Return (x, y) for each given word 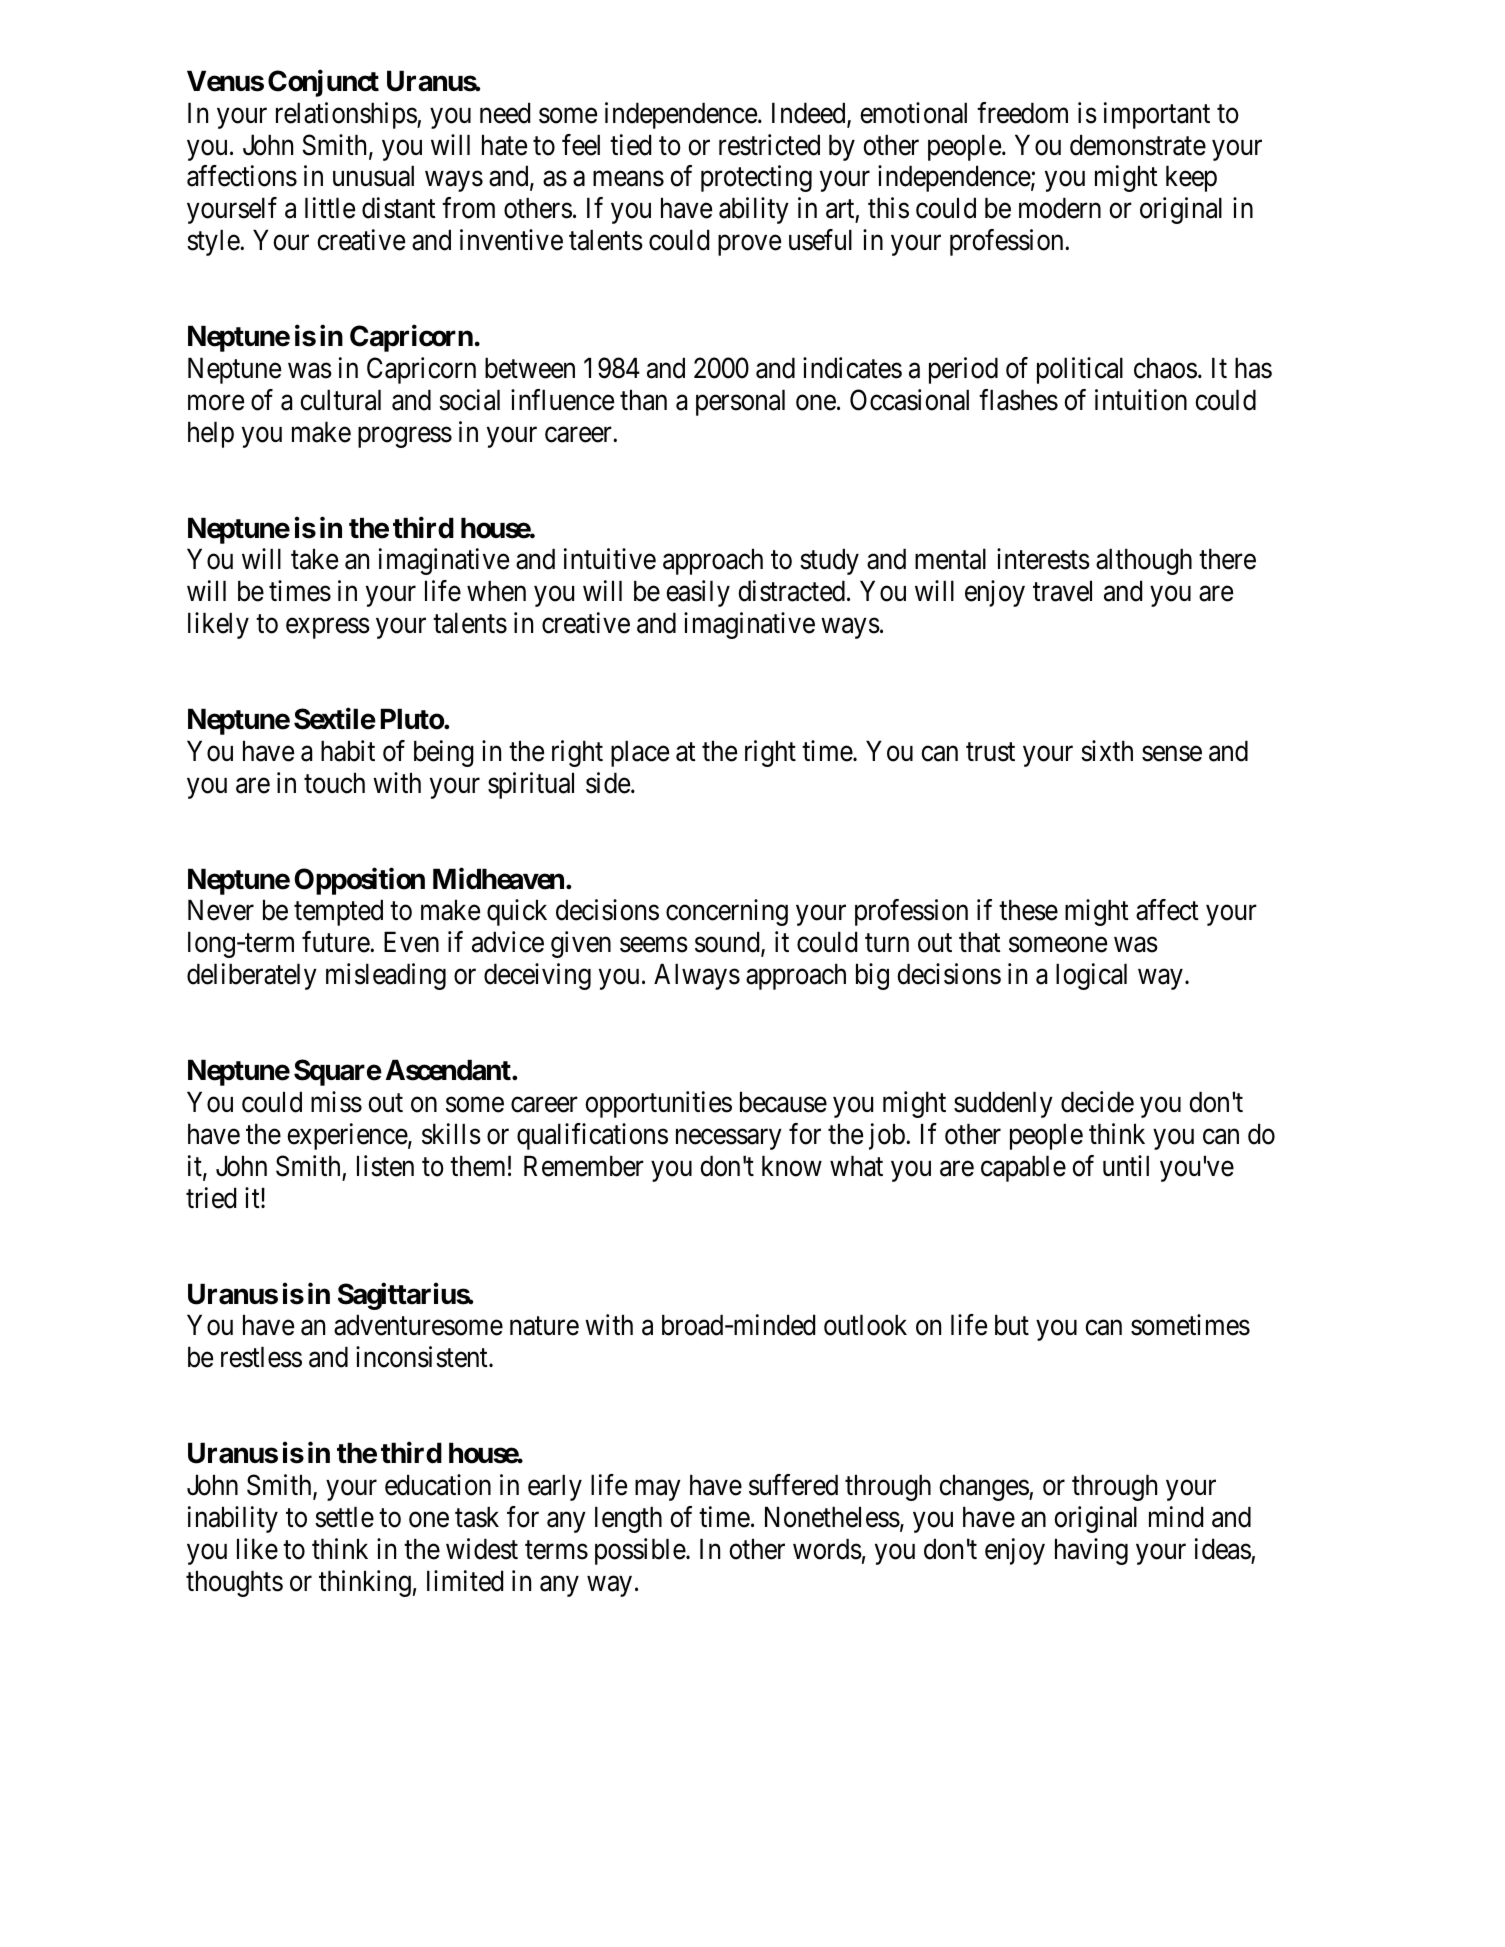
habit (348, 751)
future (336, 942)
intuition (1141, 400)
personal (740, 402)
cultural (340, 400)
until (1126, 1165)
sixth (1107, 751)
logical (1091, 976)
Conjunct (323, 83)
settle (344, 1517)
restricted (769, 145)
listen (385, 1166)
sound (728, 944)
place (640, 753)
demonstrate (1138, 145)
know (792, 1166)
